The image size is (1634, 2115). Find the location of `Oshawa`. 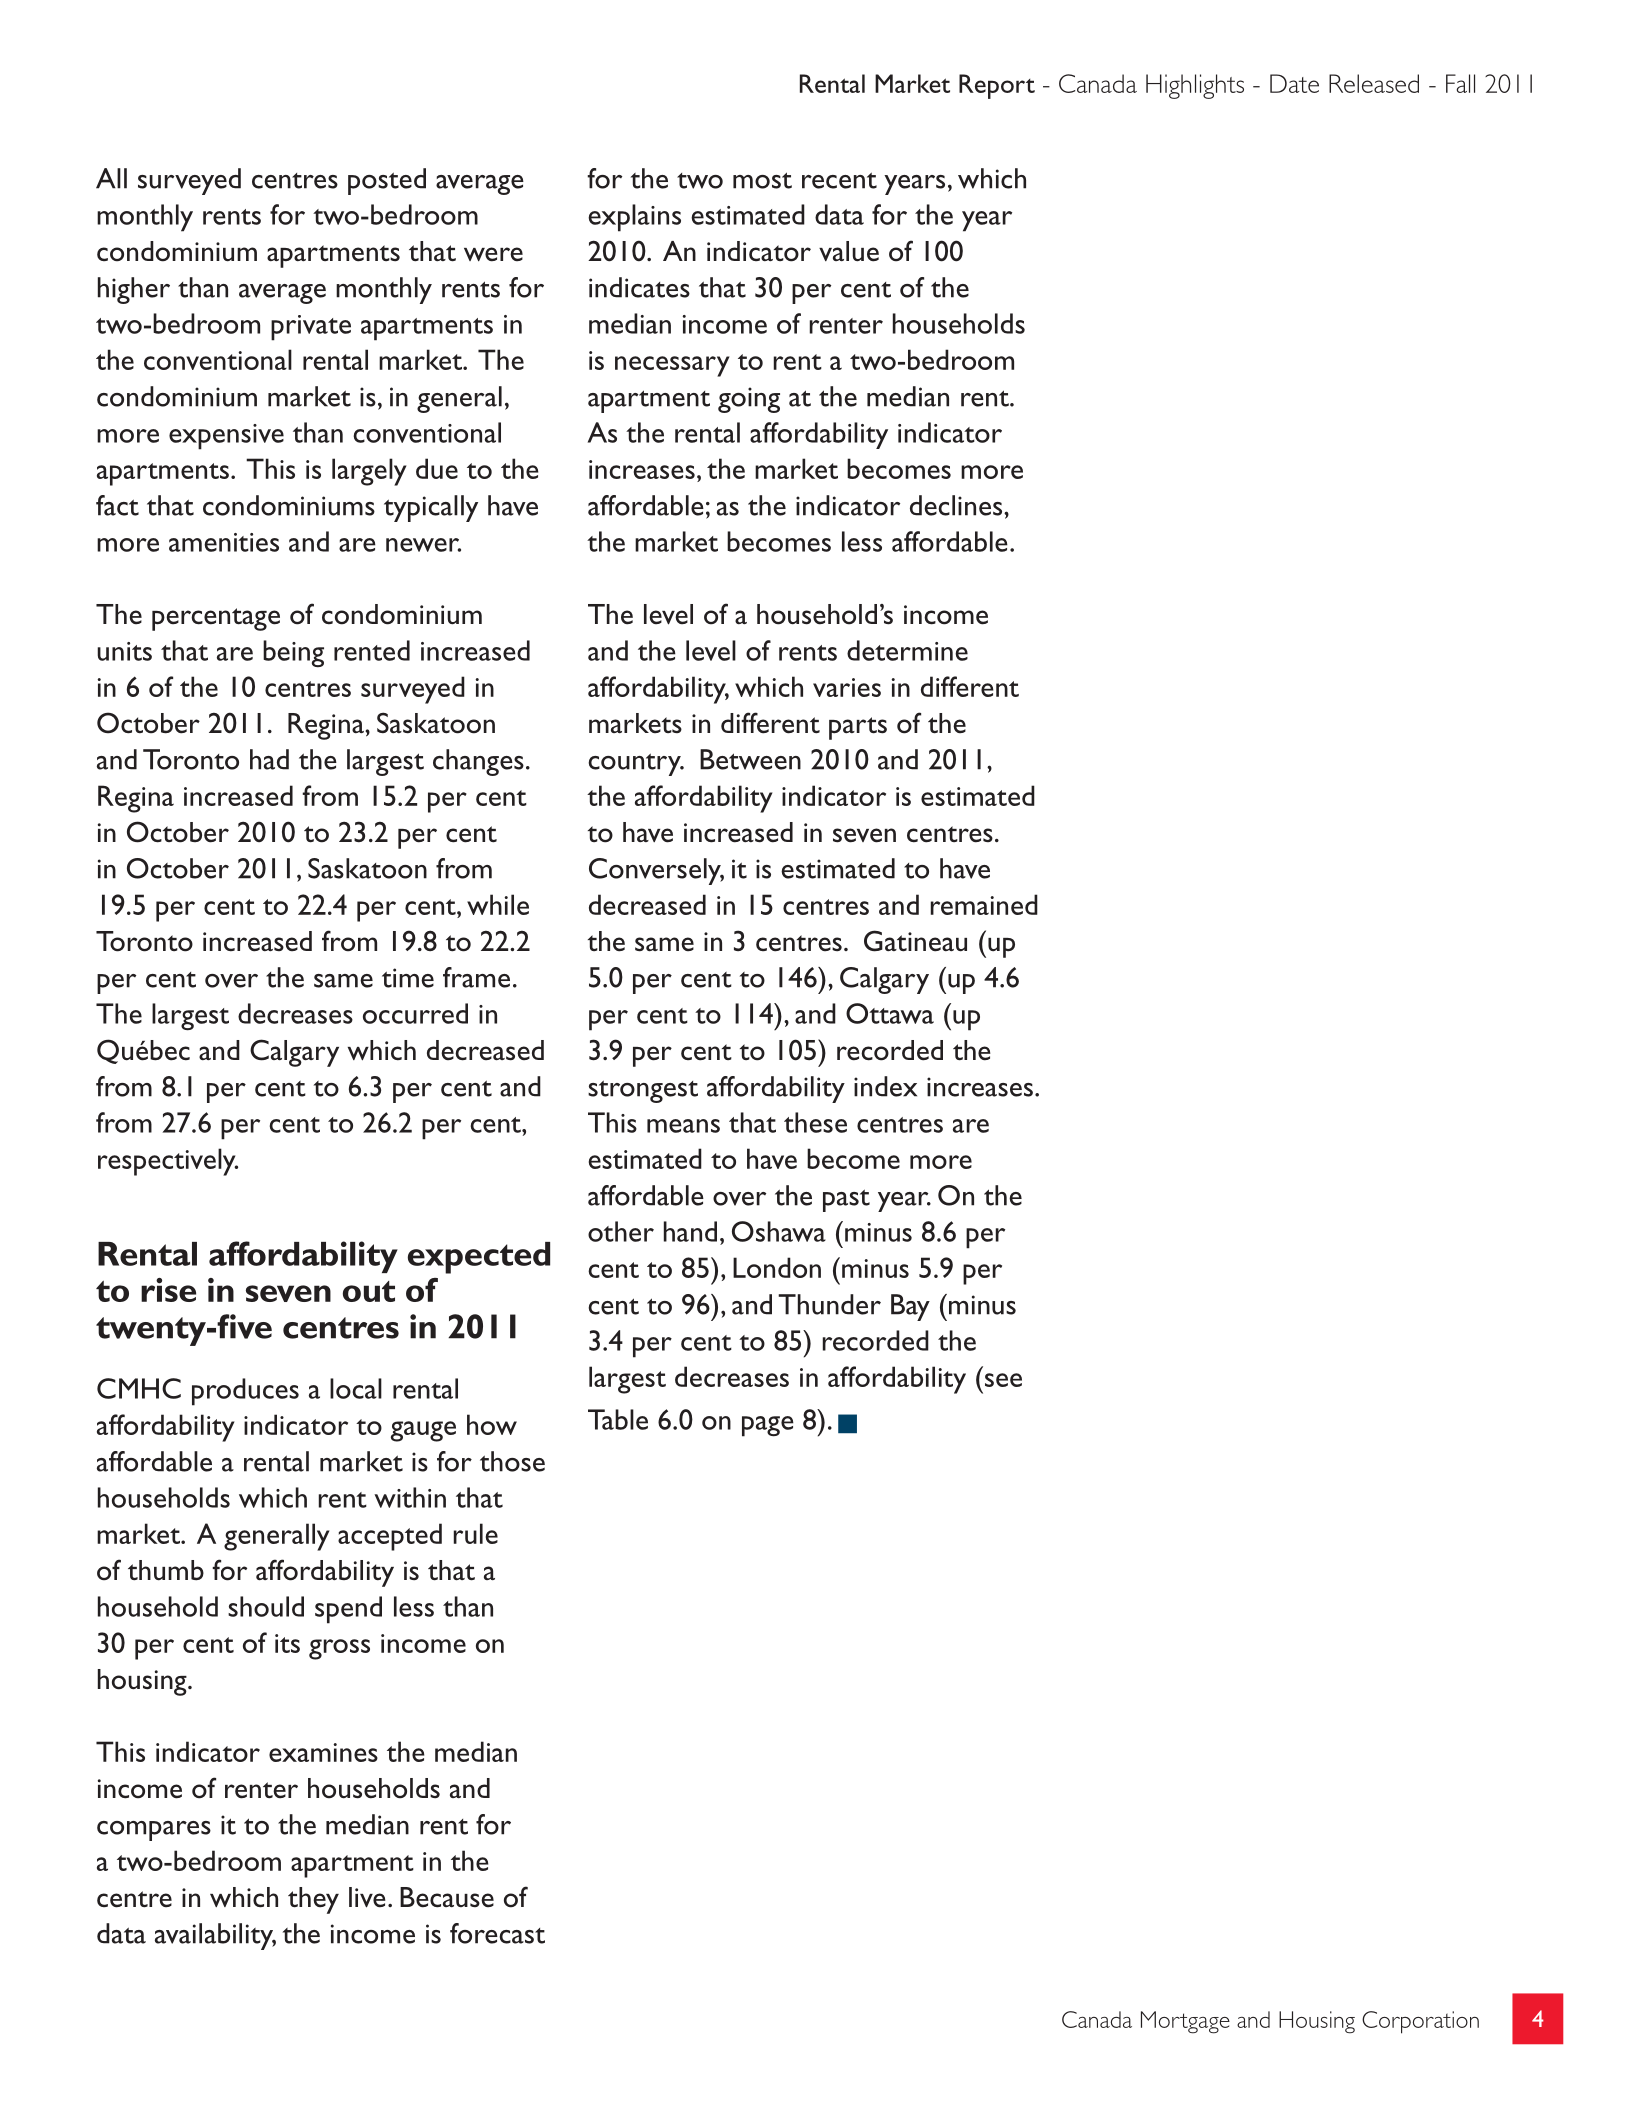

Oshawa is located at coordinates (779, 1231).
